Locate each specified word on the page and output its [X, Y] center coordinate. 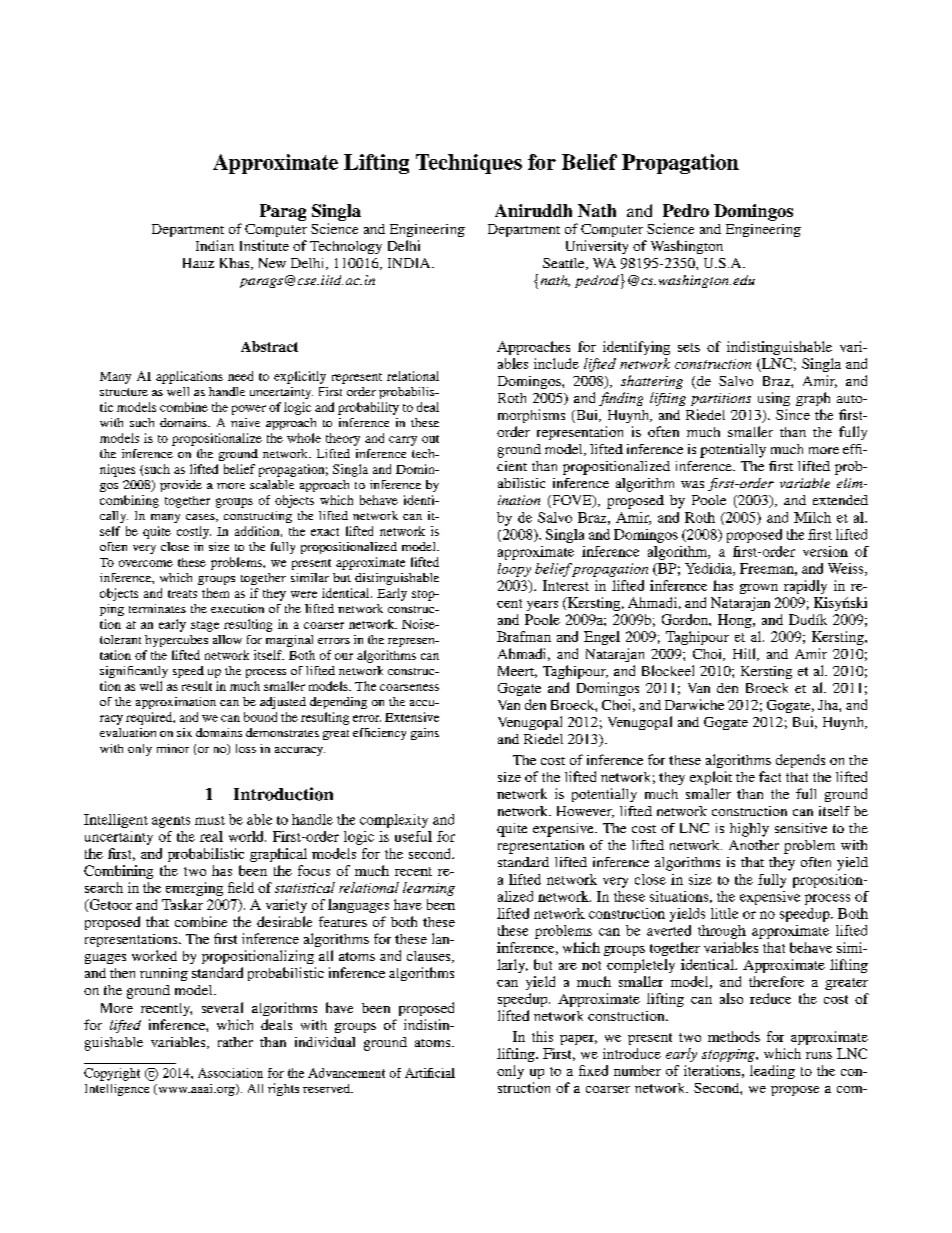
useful [413, 836]
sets [689, 347]
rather [235, 1042]
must [210, 820]
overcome [146, 563]
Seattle [565, 264]
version [825, 551]
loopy [514, 570]
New [272, 263]
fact [770, 776]
